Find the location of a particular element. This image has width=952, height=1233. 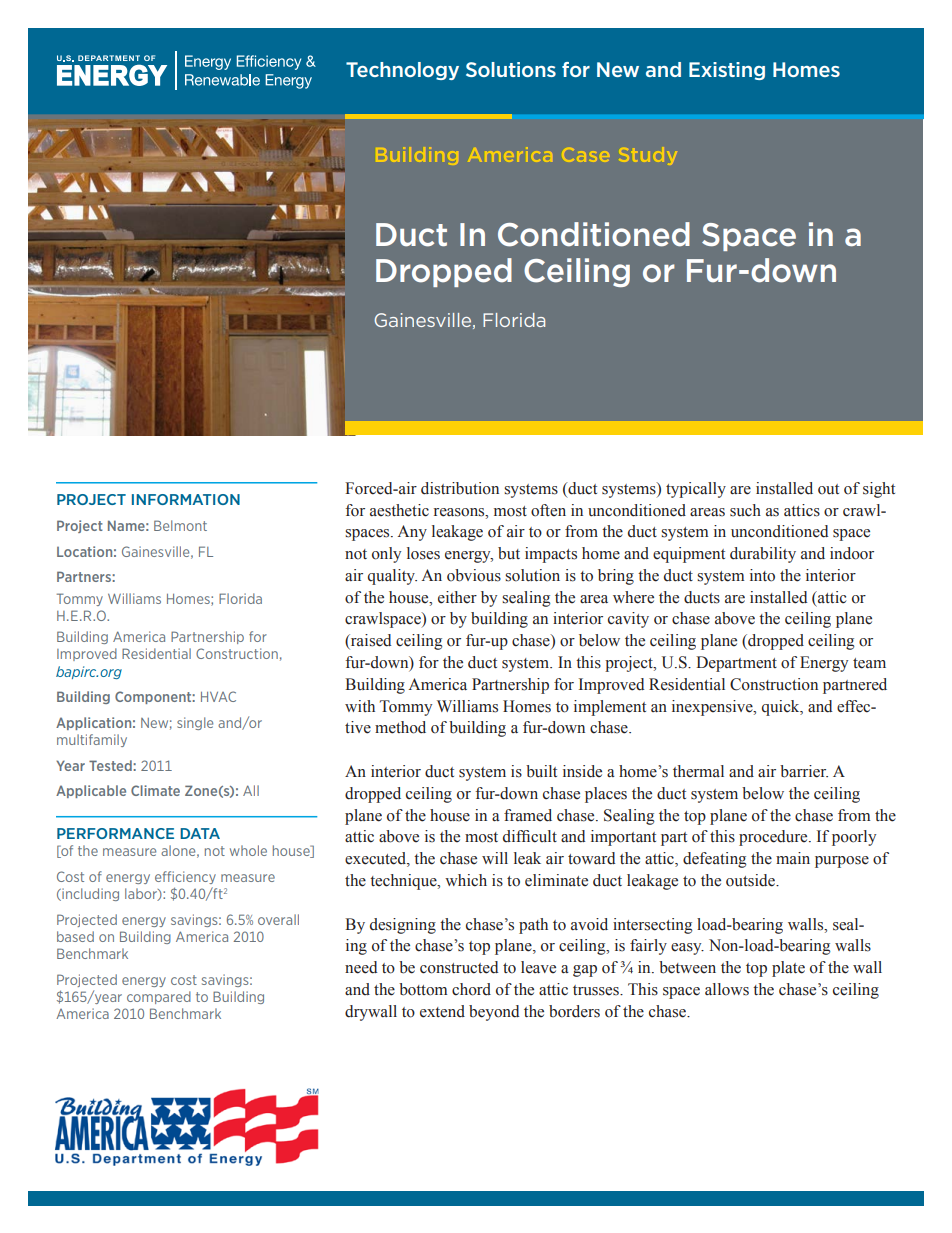

Existing is located at coordinates (727, 71).
